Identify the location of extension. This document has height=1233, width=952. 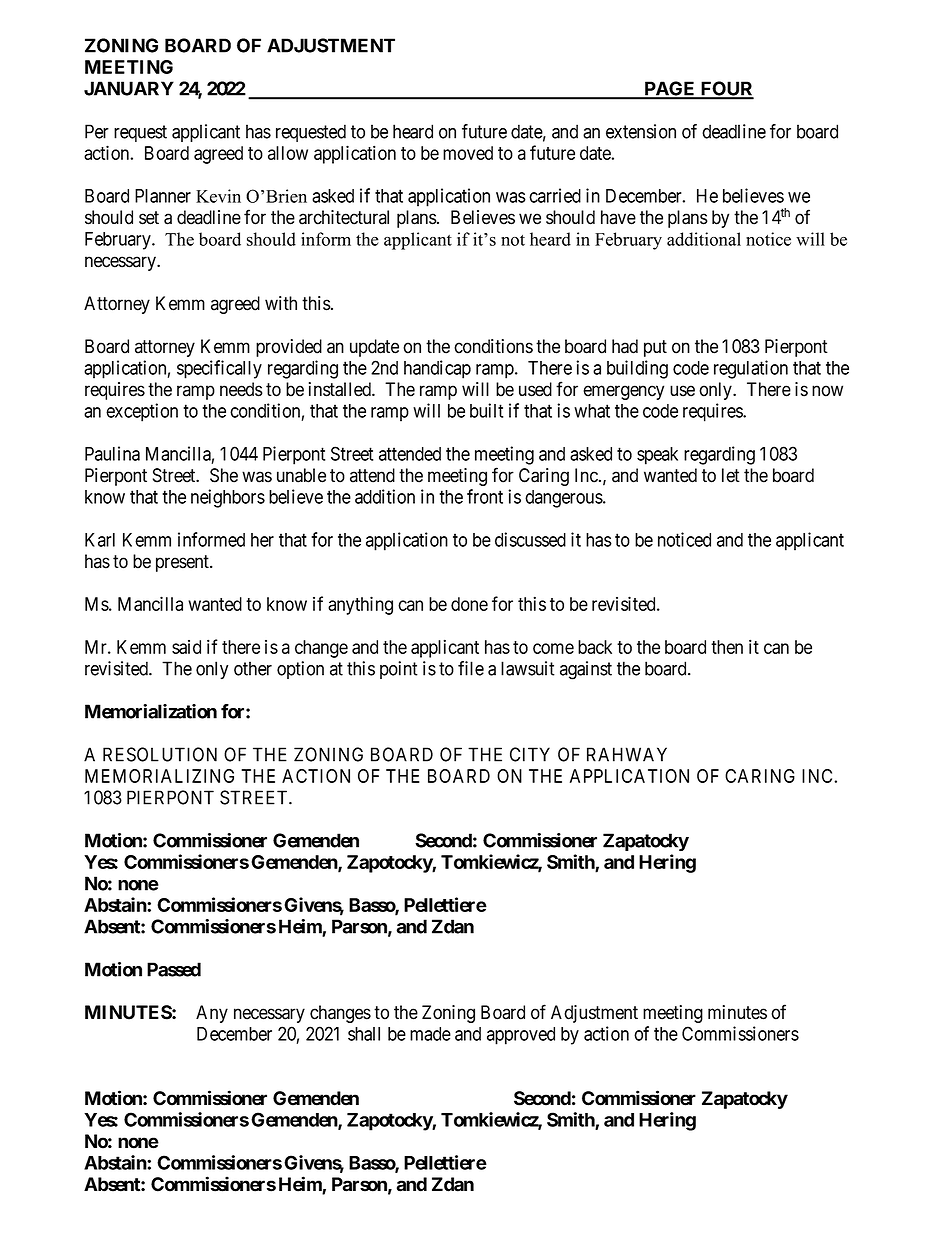
(641, 131).
